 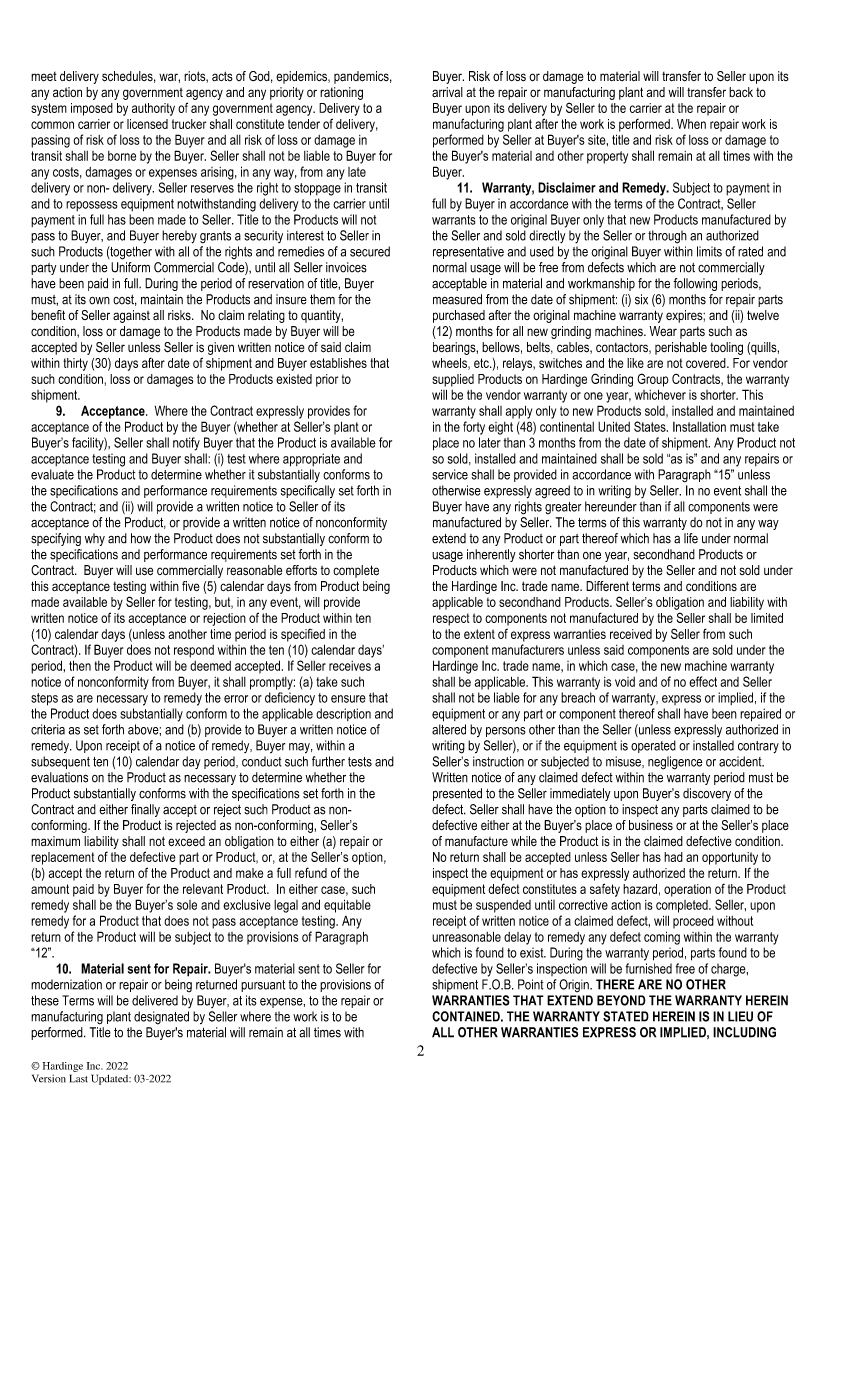 I want to click on authority, so click(x=153, y=109).
